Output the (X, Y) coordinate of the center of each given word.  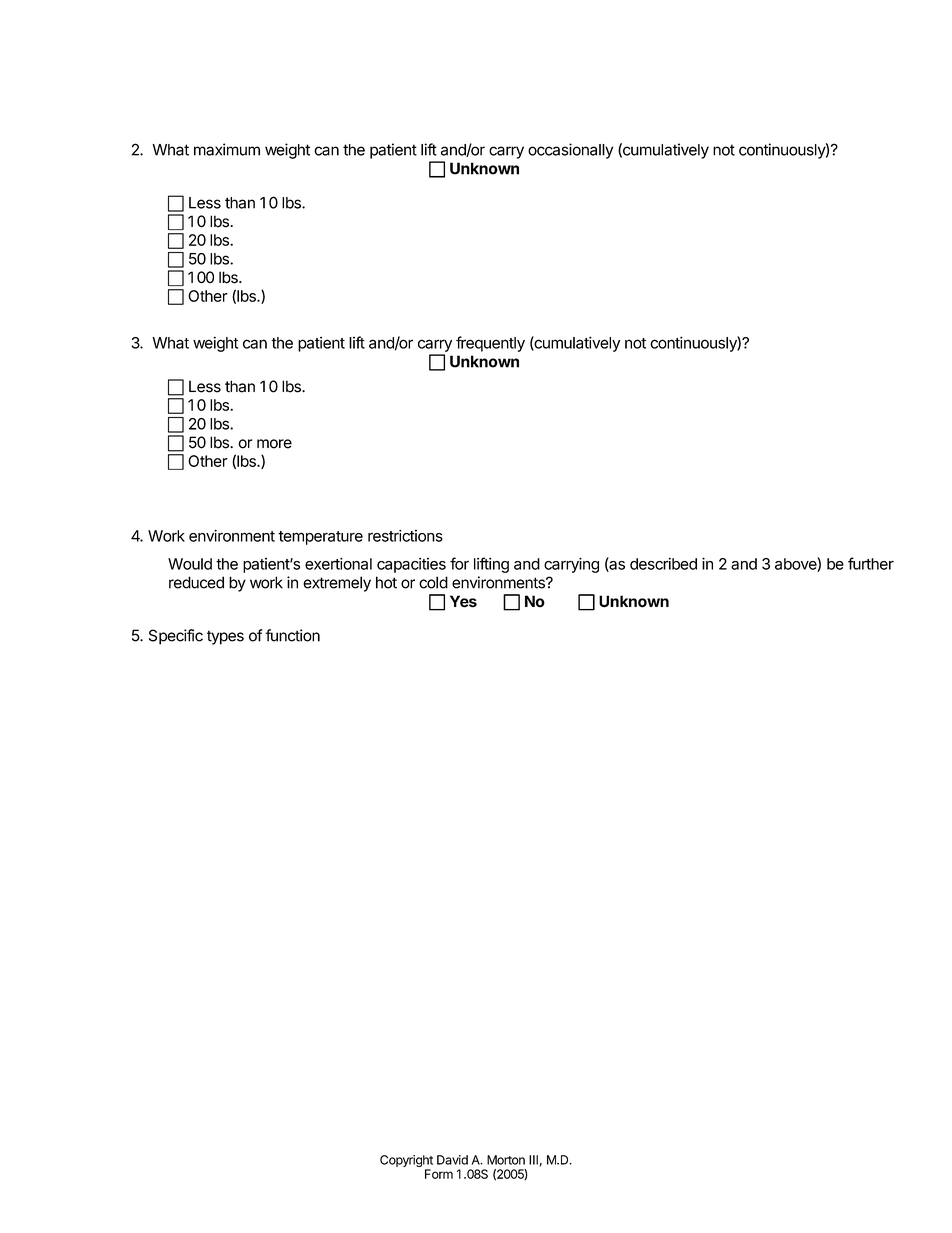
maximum (227, 149)
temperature (320, 538)
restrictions (405, 536)
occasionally (570, 151)
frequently (490, 344)
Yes (463, 601)
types (225, 637)
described (663, 563)
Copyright (406, 1162)
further (871, 563)
